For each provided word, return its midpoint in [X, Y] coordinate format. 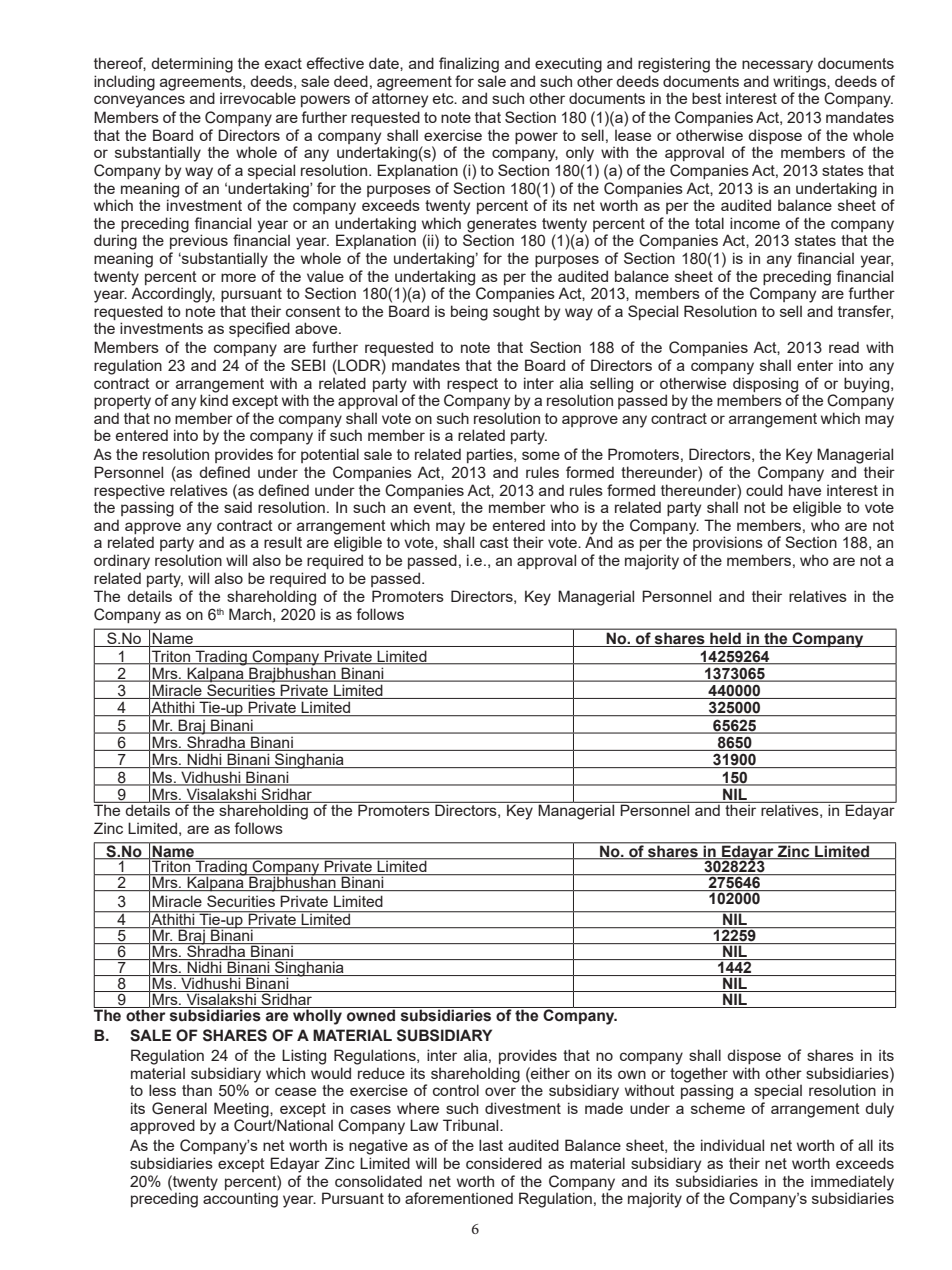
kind [214, 399]
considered [504, 1163]
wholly [317, 1016]
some [541, 455]
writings [800, 83]
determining [192, 65]
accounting [240, 1199]
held [725, 640]
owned [371, 1014]
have [805, 490]
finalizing [469, 65]
